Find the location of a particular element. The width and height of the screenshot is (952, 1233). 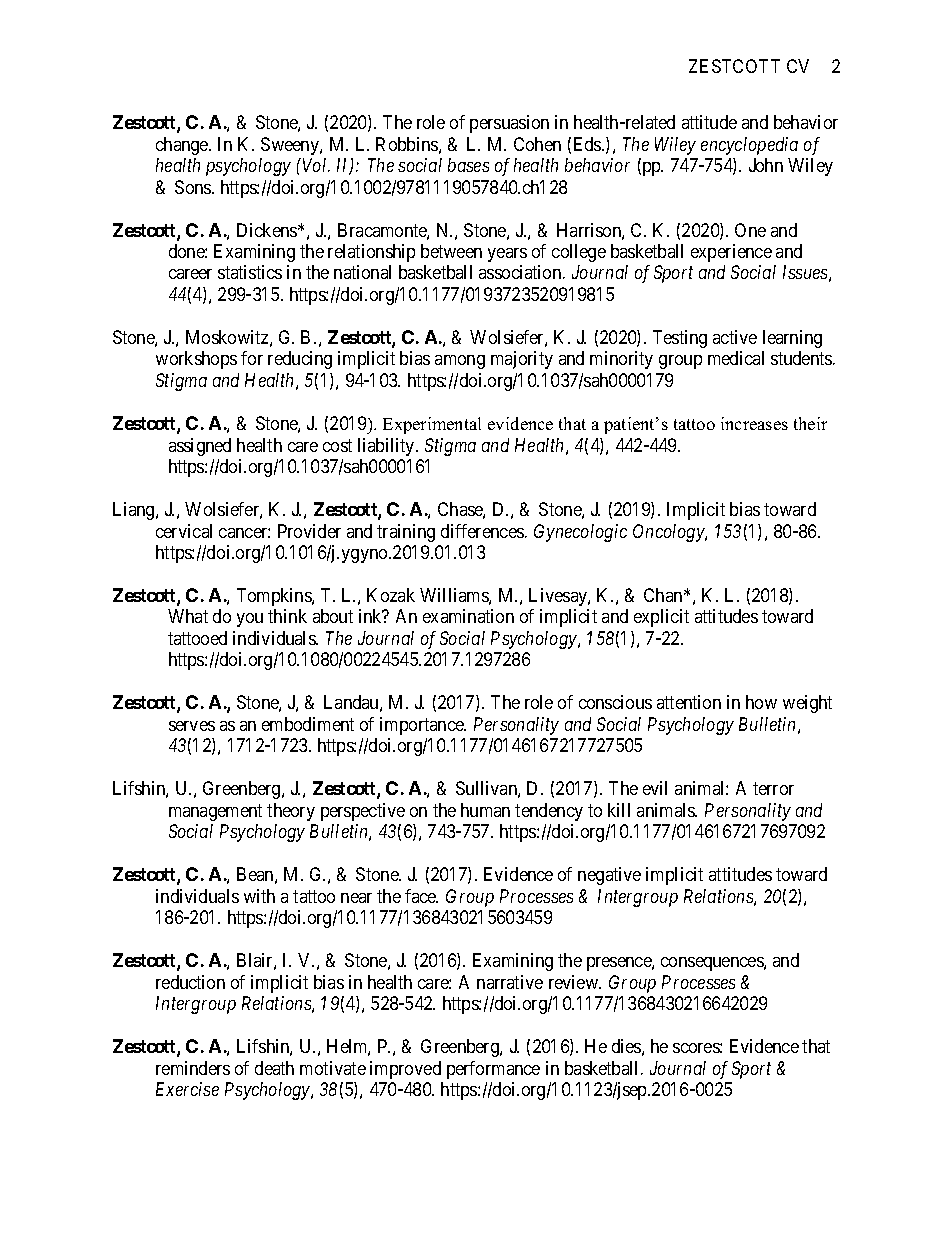

reminders is located at coordinates (193, 1068).
